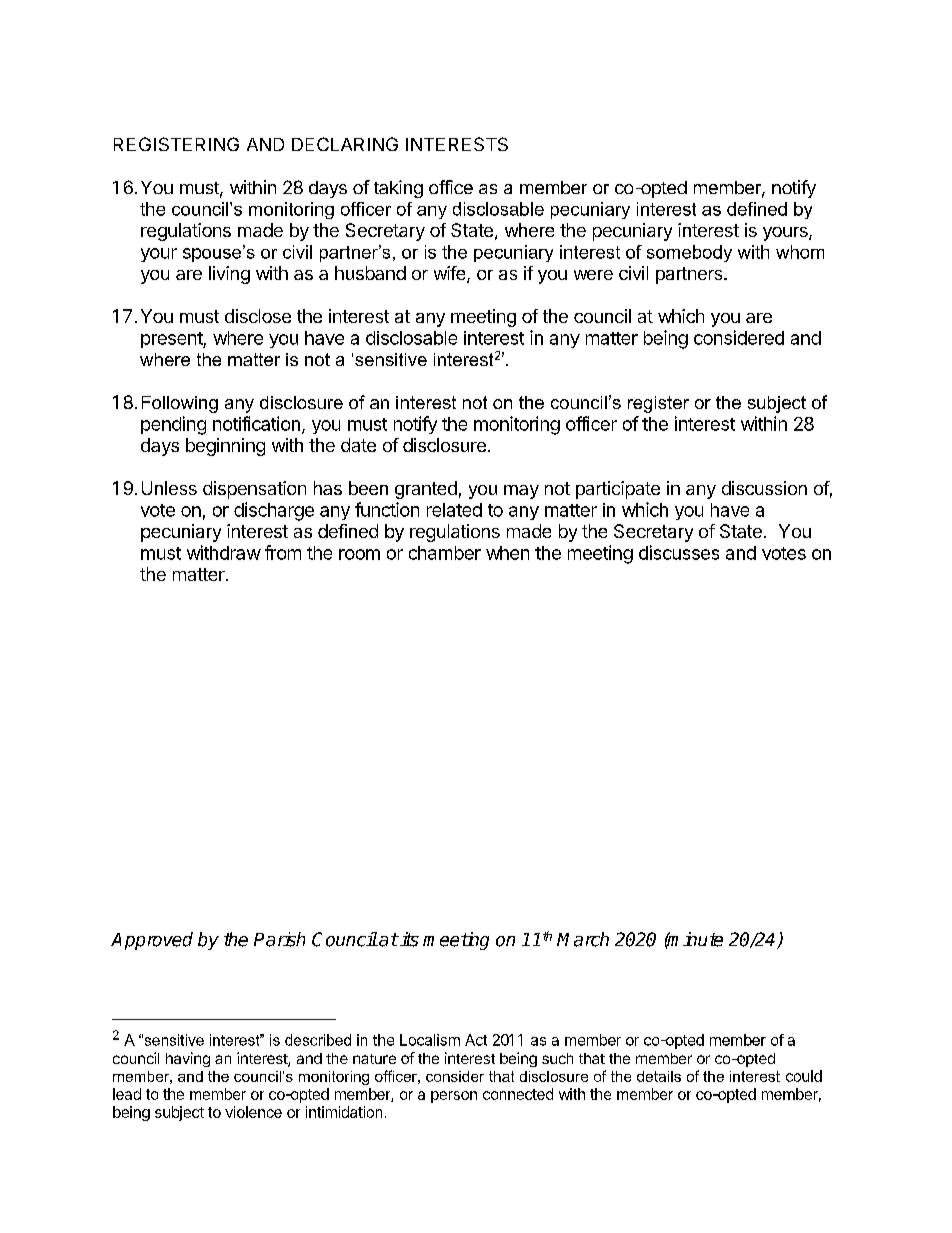 The height and width of the screenshot is (1233, 952). What do you see at coordinates (689, 253) in the screenshot?
I see `somebody` at bounding box center [689, 253].
